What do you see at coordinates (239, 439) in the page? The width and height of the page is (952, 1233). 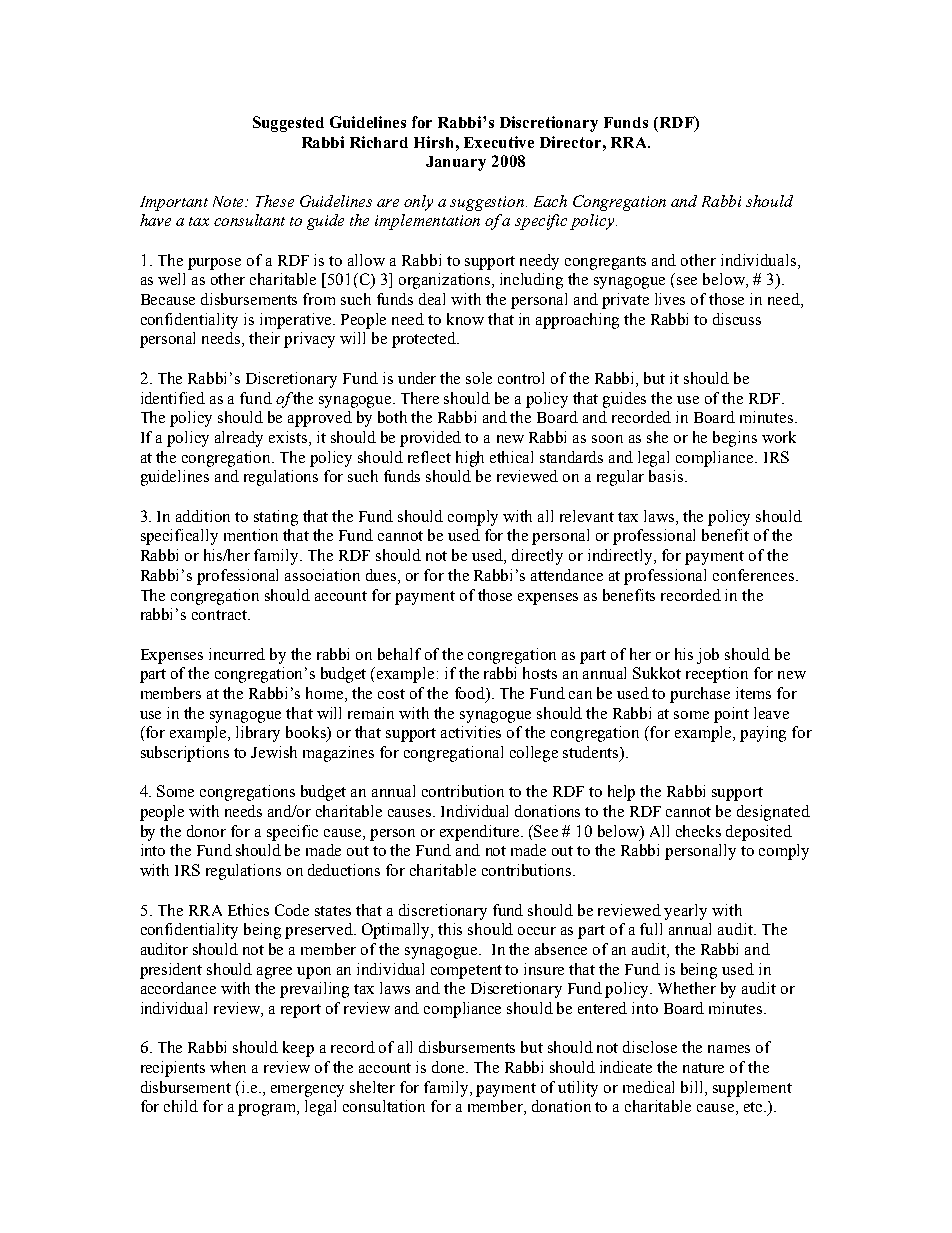 I see `already` at bounding box center [239, 439].
